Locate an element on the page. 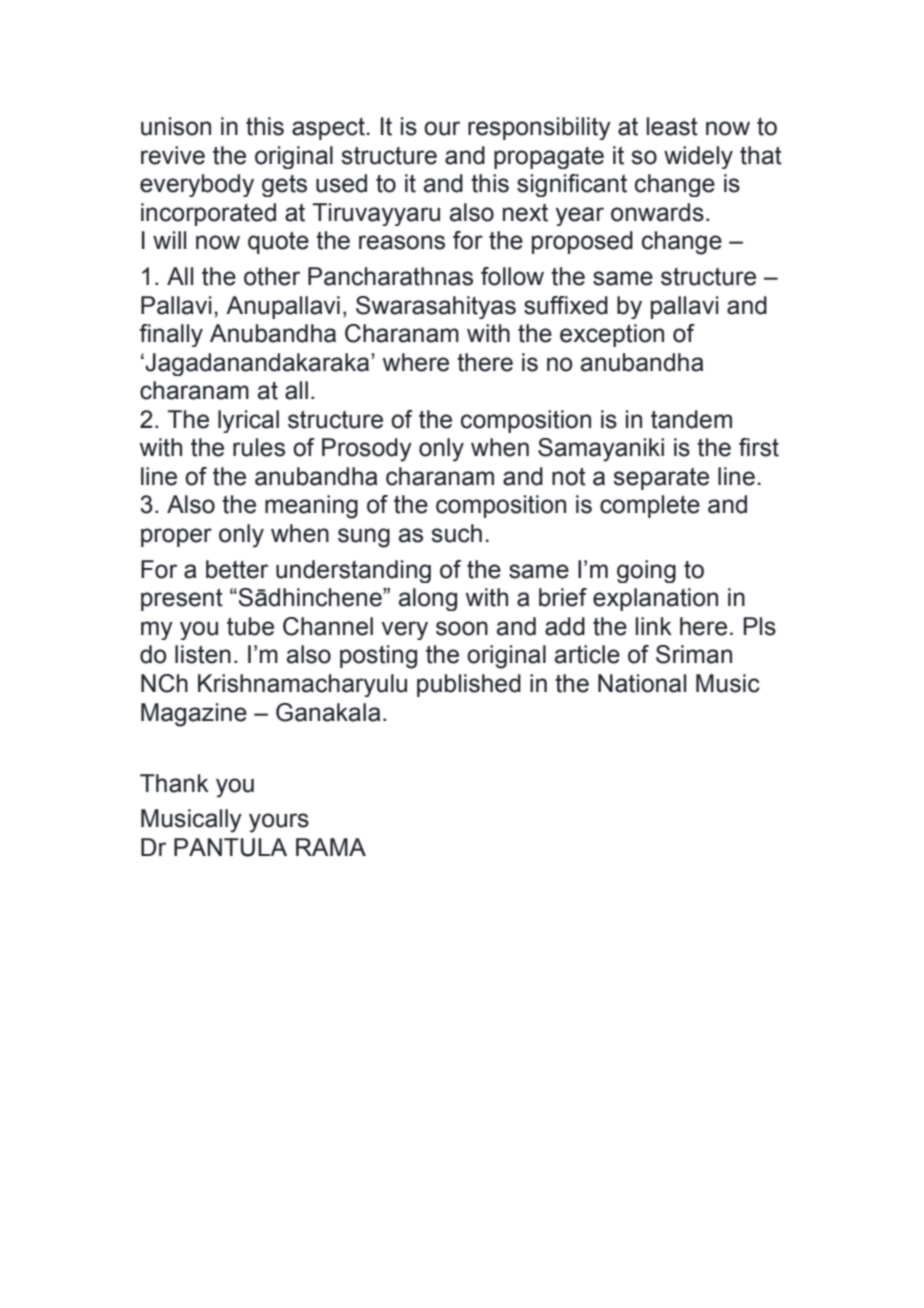 The width and height of the document is (924, 1308). yours is located at coordinates (279, 823).
